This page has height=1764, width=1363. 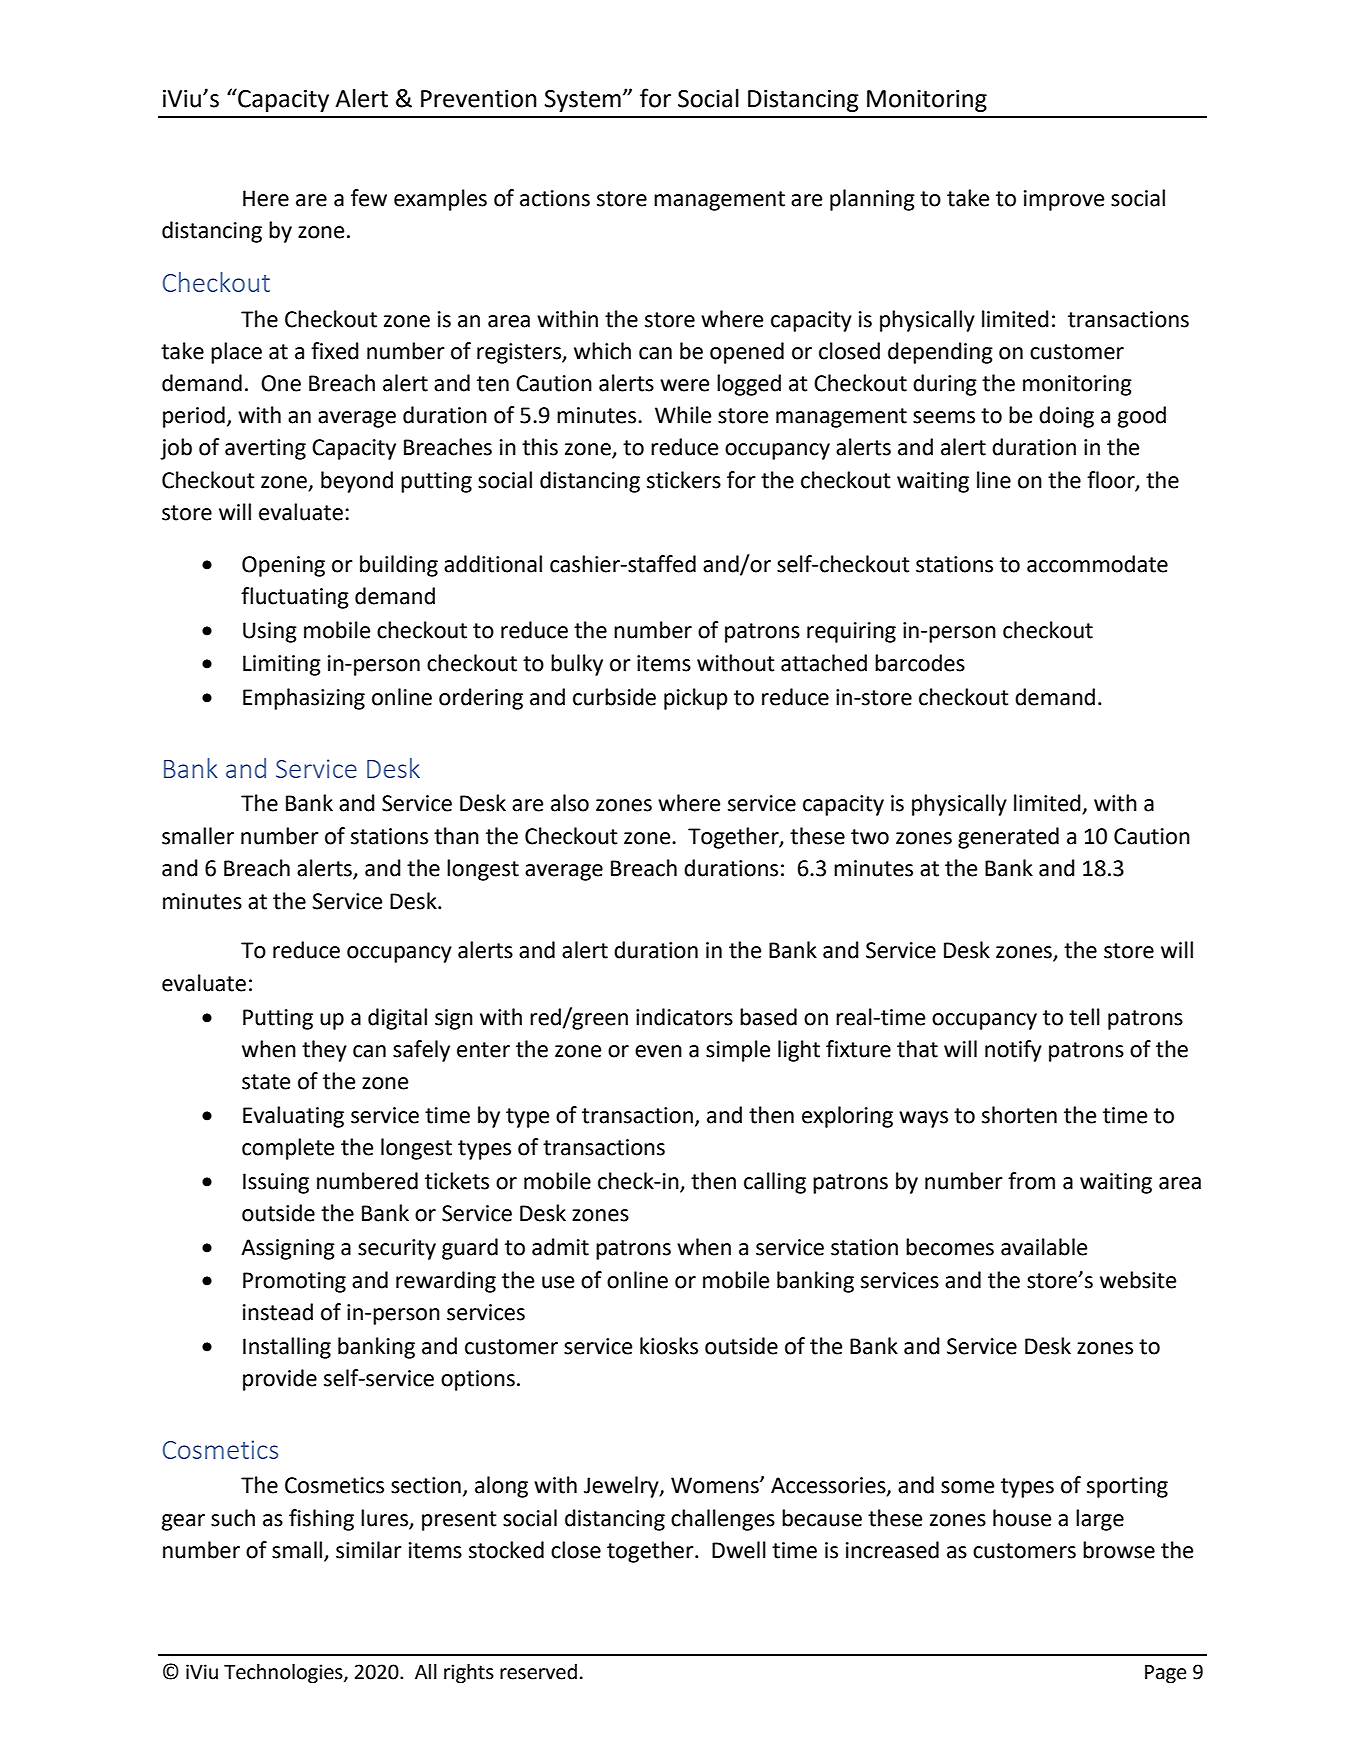 I want to click on pickup, so click(x=696, y=699).
